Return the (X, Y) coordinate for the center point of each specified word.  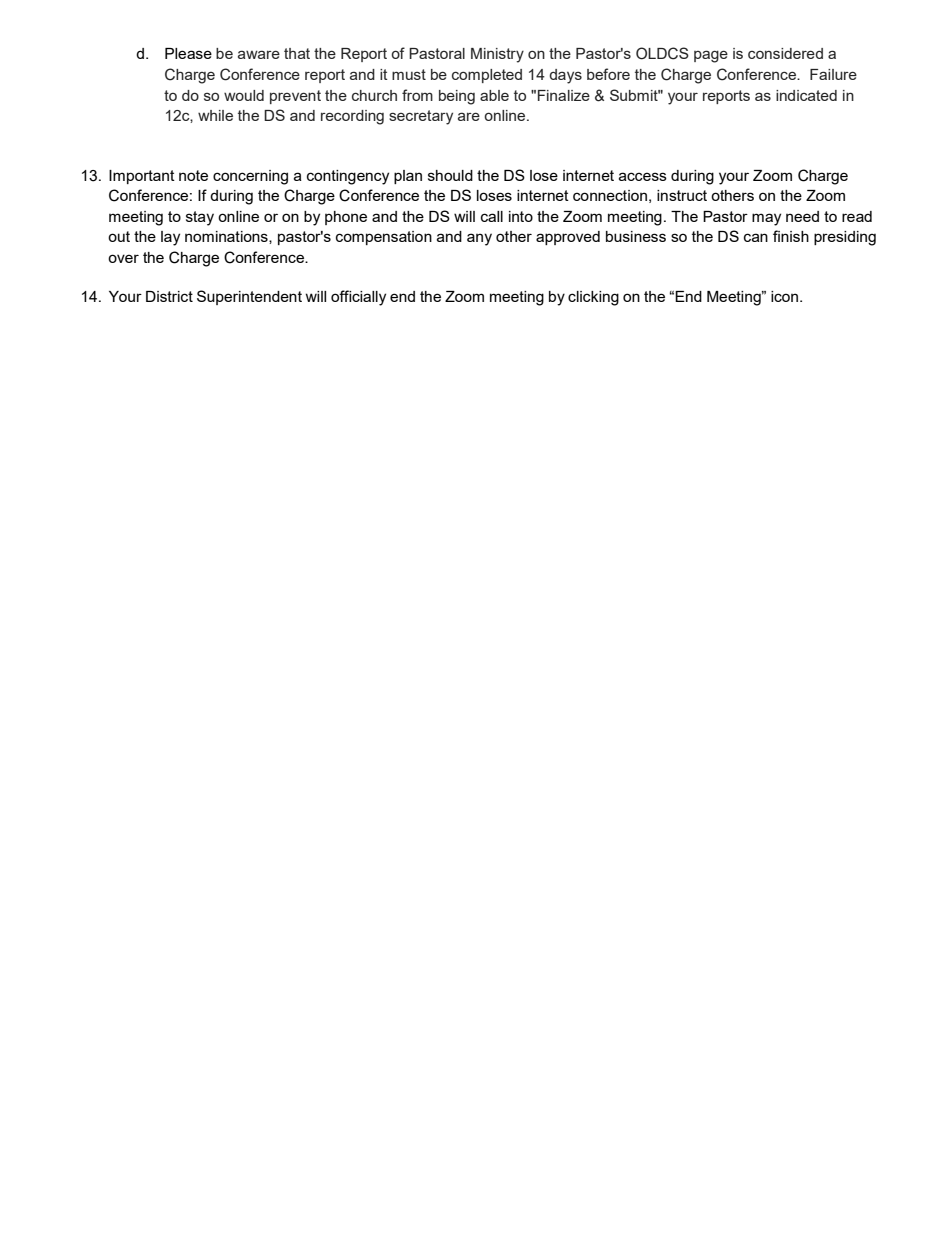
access (643, 176)
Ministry (497, 55)
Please (188, 53)
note (193, 175)
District (169, 296)
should (450, 175)
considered (785, 53)
